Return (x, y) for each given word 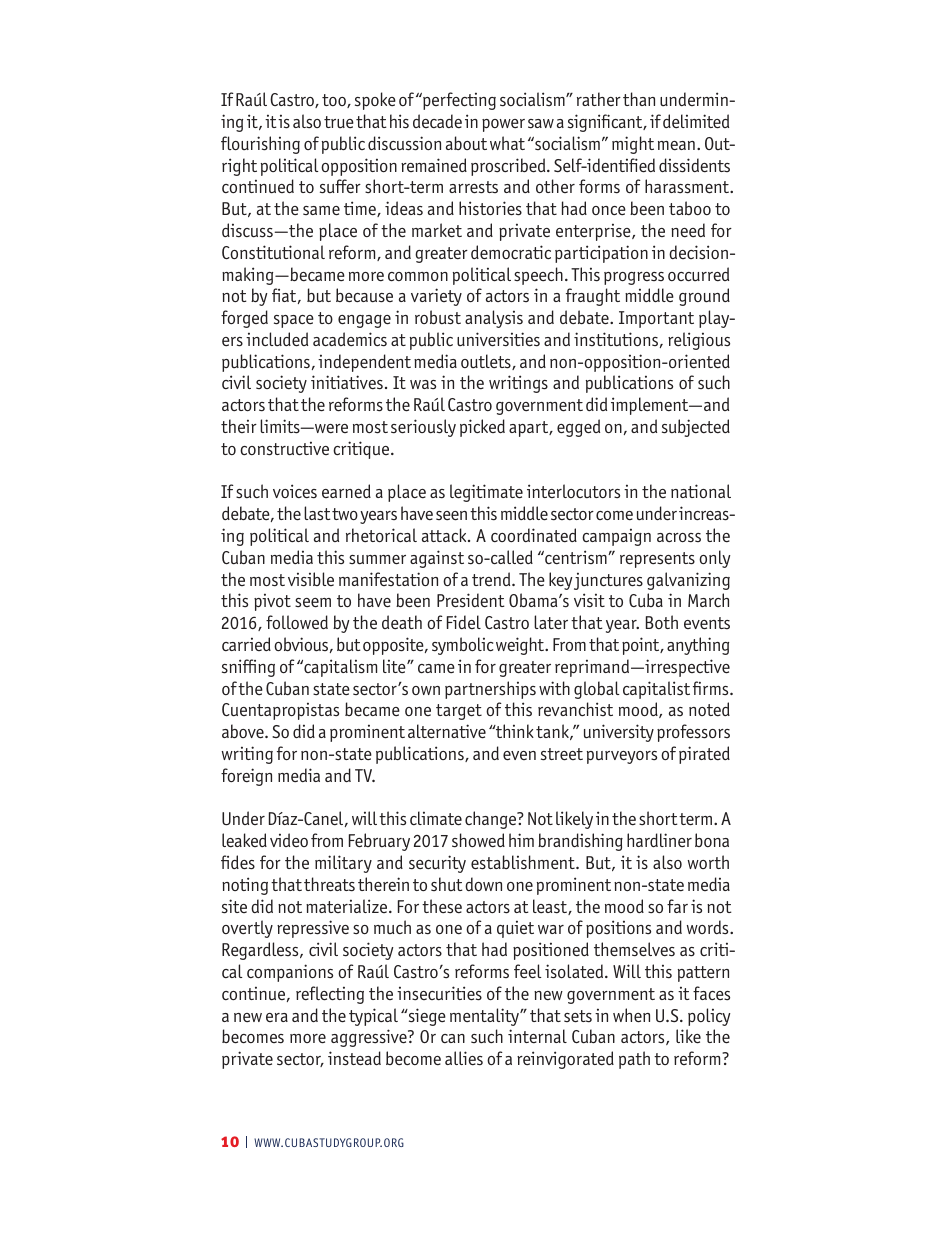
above (244, 731)
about (466, 143)
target (459, 712)
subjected (696, 428)
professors (693, 733)
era (277, 1017)
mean (676, 146)
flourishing (260, 145)
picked (482, 428)
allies (464, 1058)
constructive (284, 448)
